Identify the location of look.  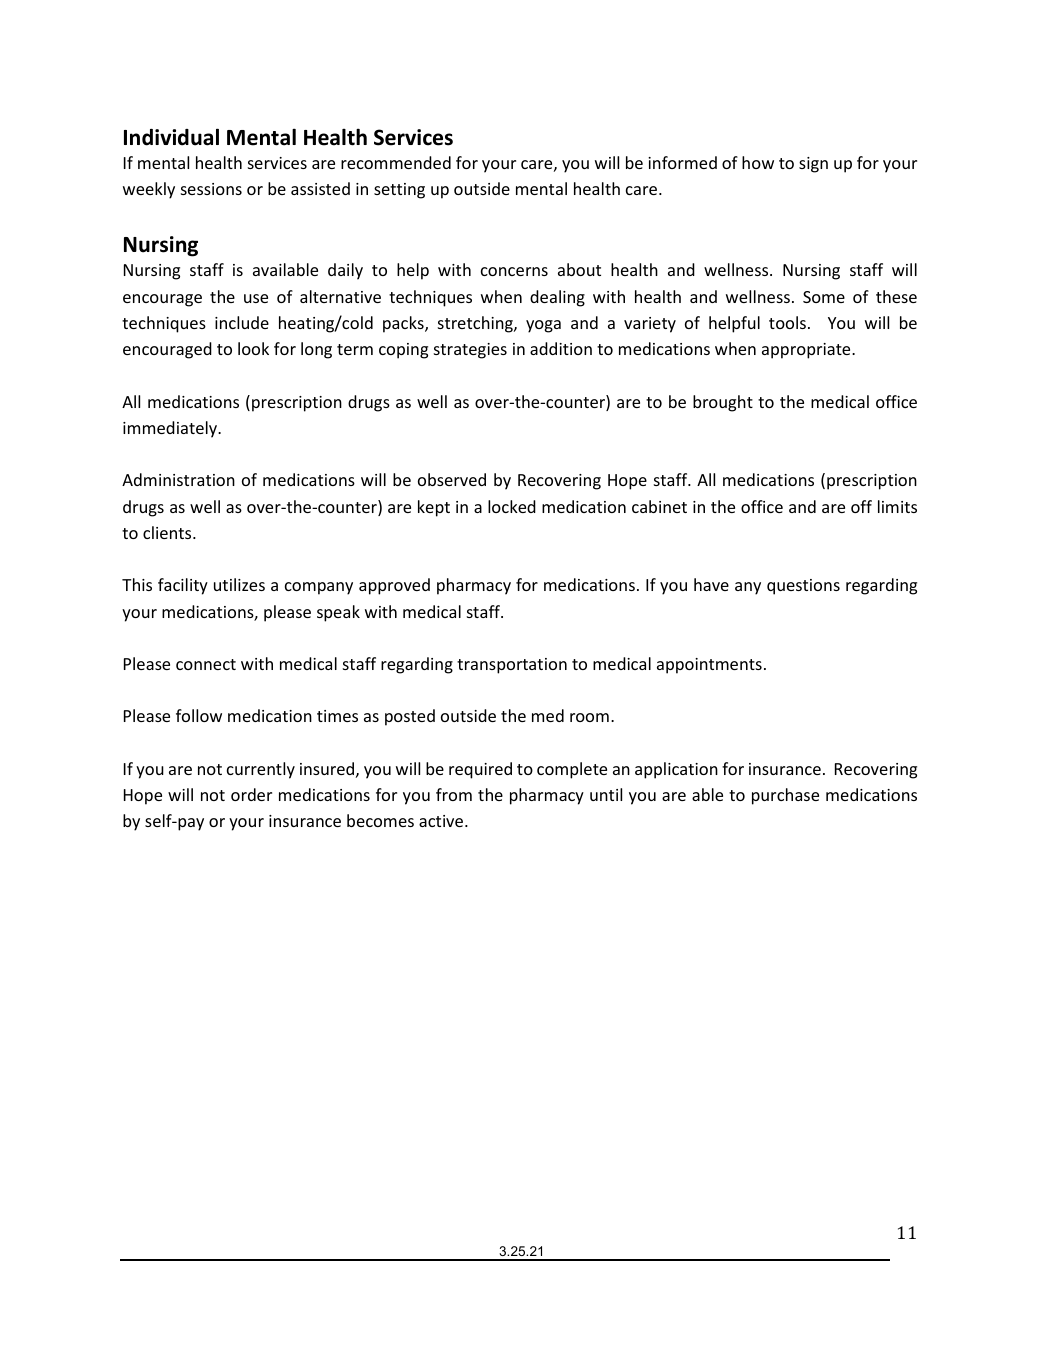
(253, 348).
